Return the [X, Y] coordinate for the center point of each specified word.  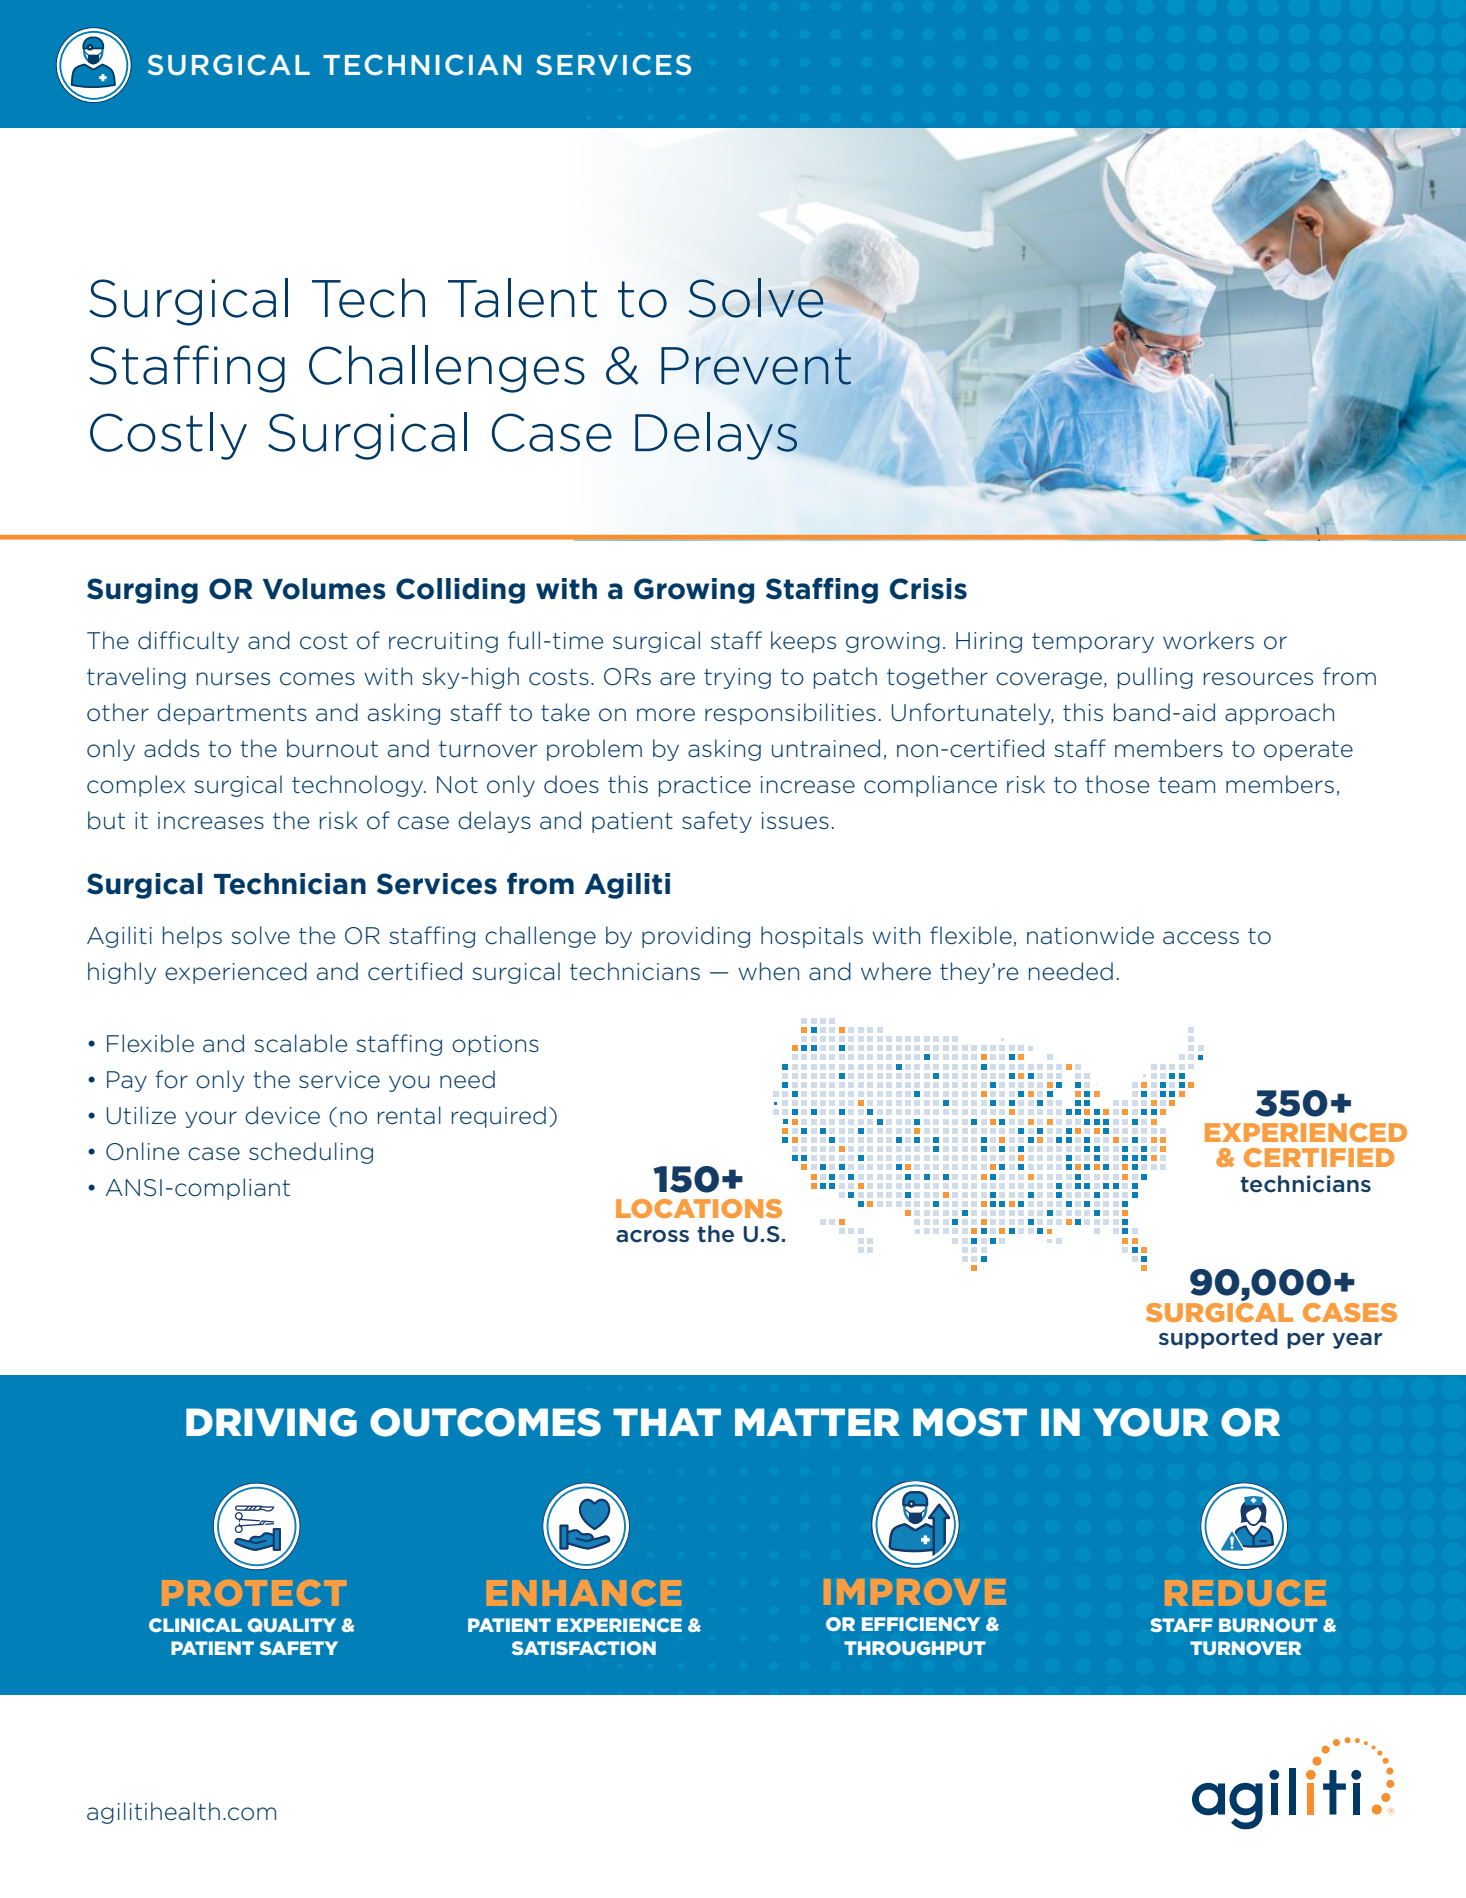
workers [1208, 640]
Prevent [756, 366]
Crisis [928, 589]
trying [737, 678]
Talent [522, 298]
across [652, 1236]
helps [192, 937]
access [1201, 938]
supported [1218, 1338]
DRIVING [271, 1422]
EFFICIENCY [921, 1624]
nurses [233, 679]
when [768, 971]
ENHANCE [584, 1593]
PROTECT [254, 1593]
